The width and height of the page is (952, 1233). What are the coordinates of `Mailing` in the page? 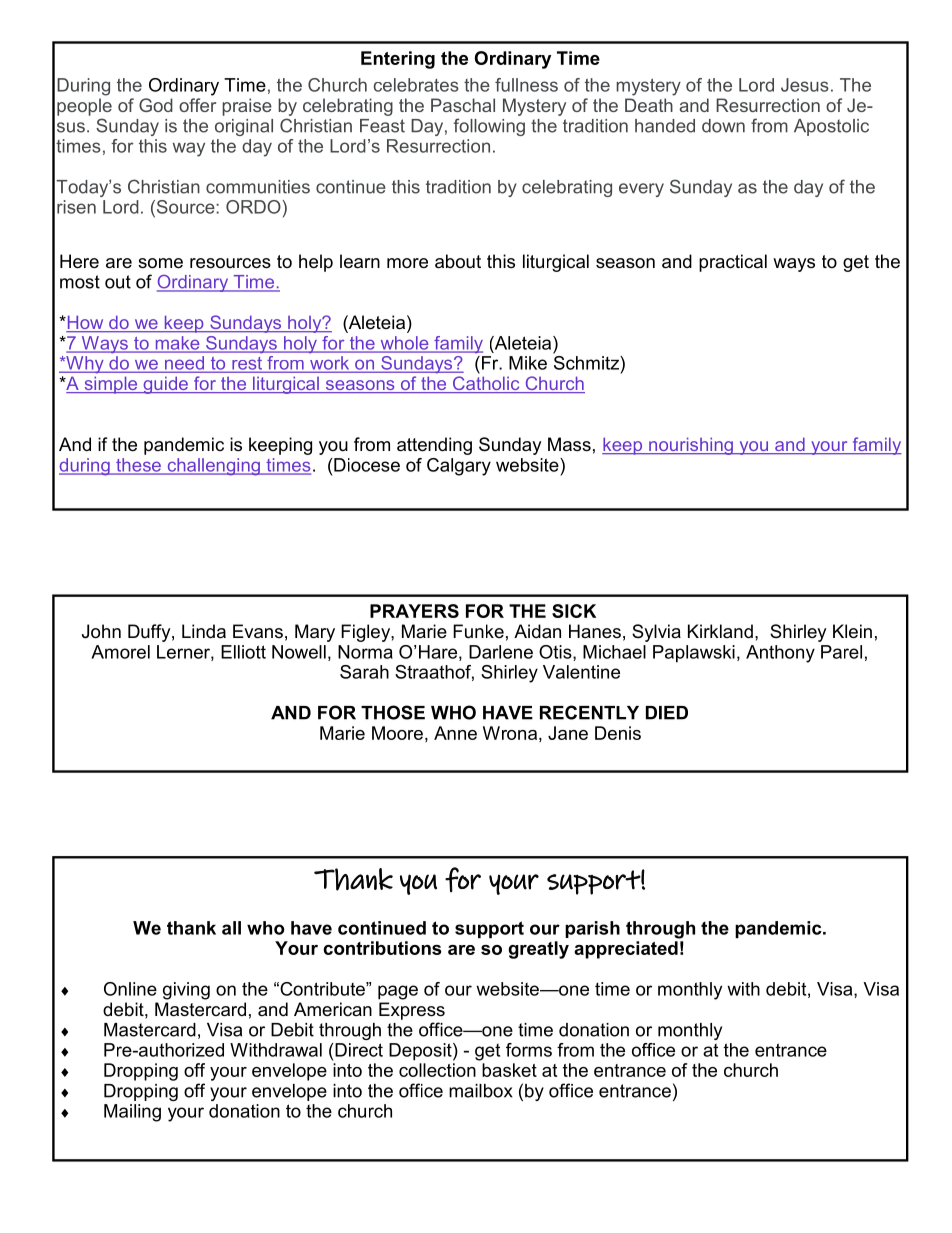 It's located at (132, 1113).
